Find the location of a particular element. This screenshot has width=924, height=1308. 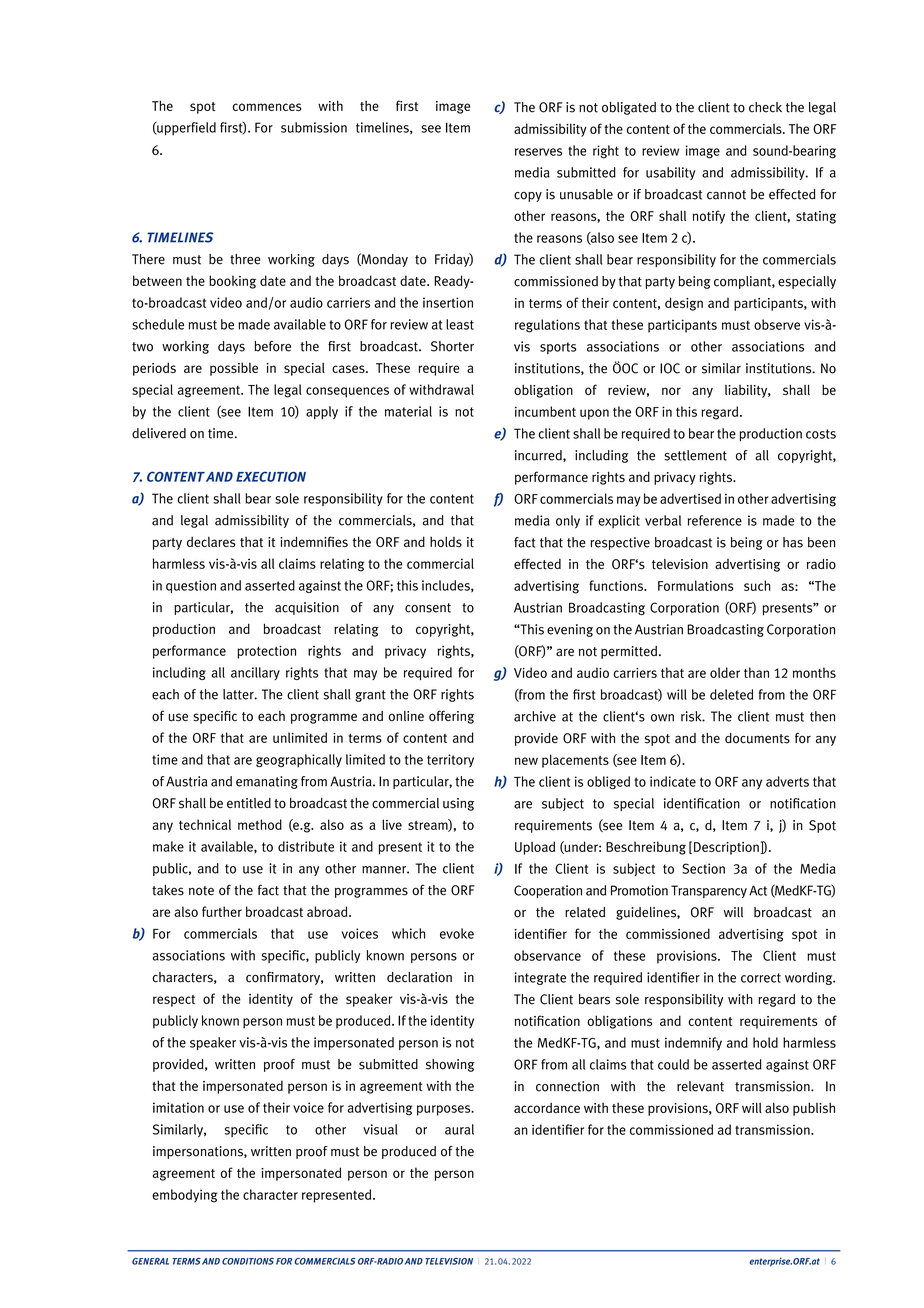

declares is located at coordinates (211, 542).
